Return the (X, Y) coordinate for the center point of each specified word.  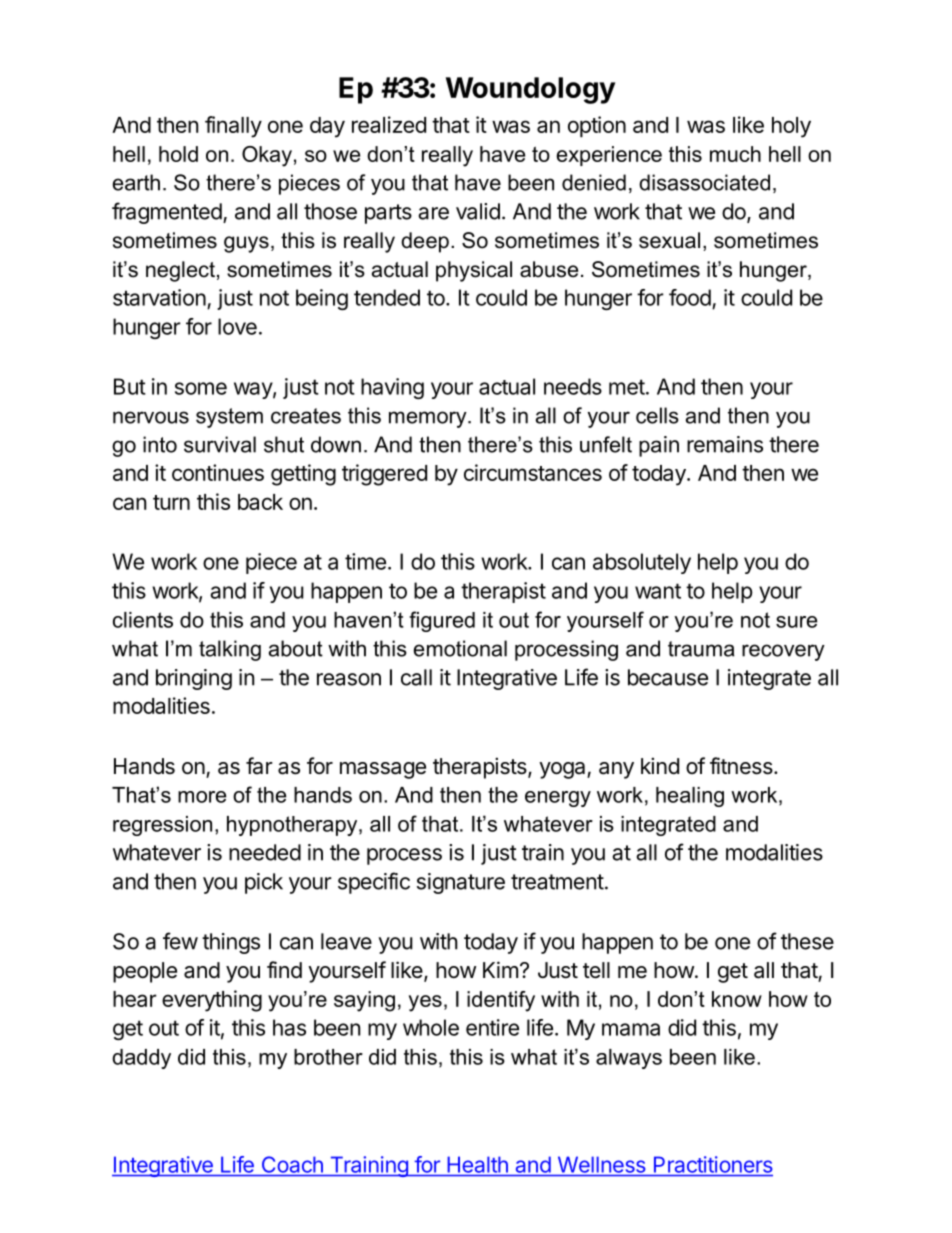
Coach (292, 1164)
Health (478, 1165)
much (735, 154)
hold (178, 154)
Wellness (601, 1165)
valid (478, 211)
